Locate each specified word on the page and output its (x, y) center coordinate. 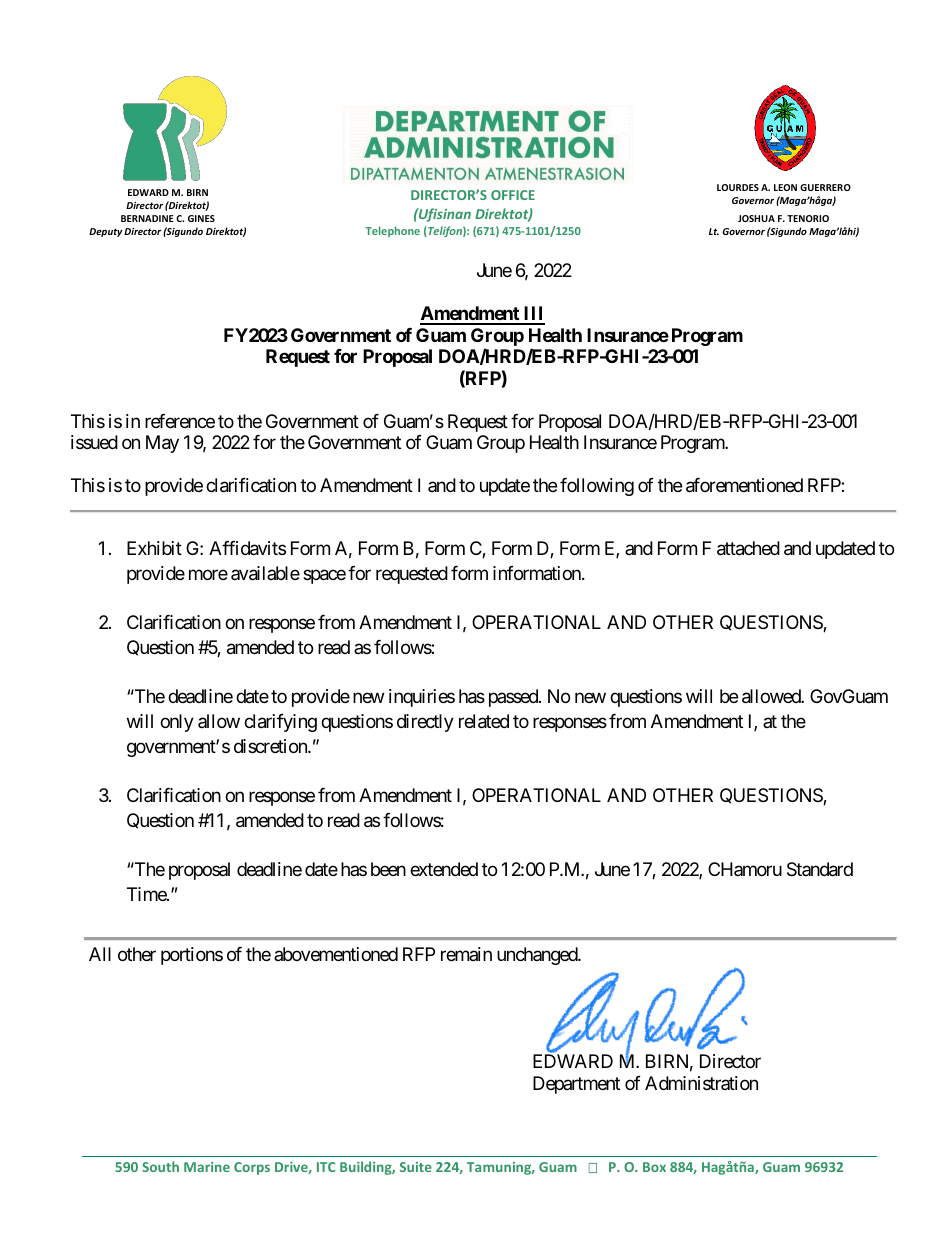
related (484, 721)
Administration (701, 1083)
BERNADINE (147, 218)
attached (748, 548)
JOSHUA (756, 218)
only (177, 723)
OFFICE (513, 195)
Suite (416, 1167)
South (160, 1166)
